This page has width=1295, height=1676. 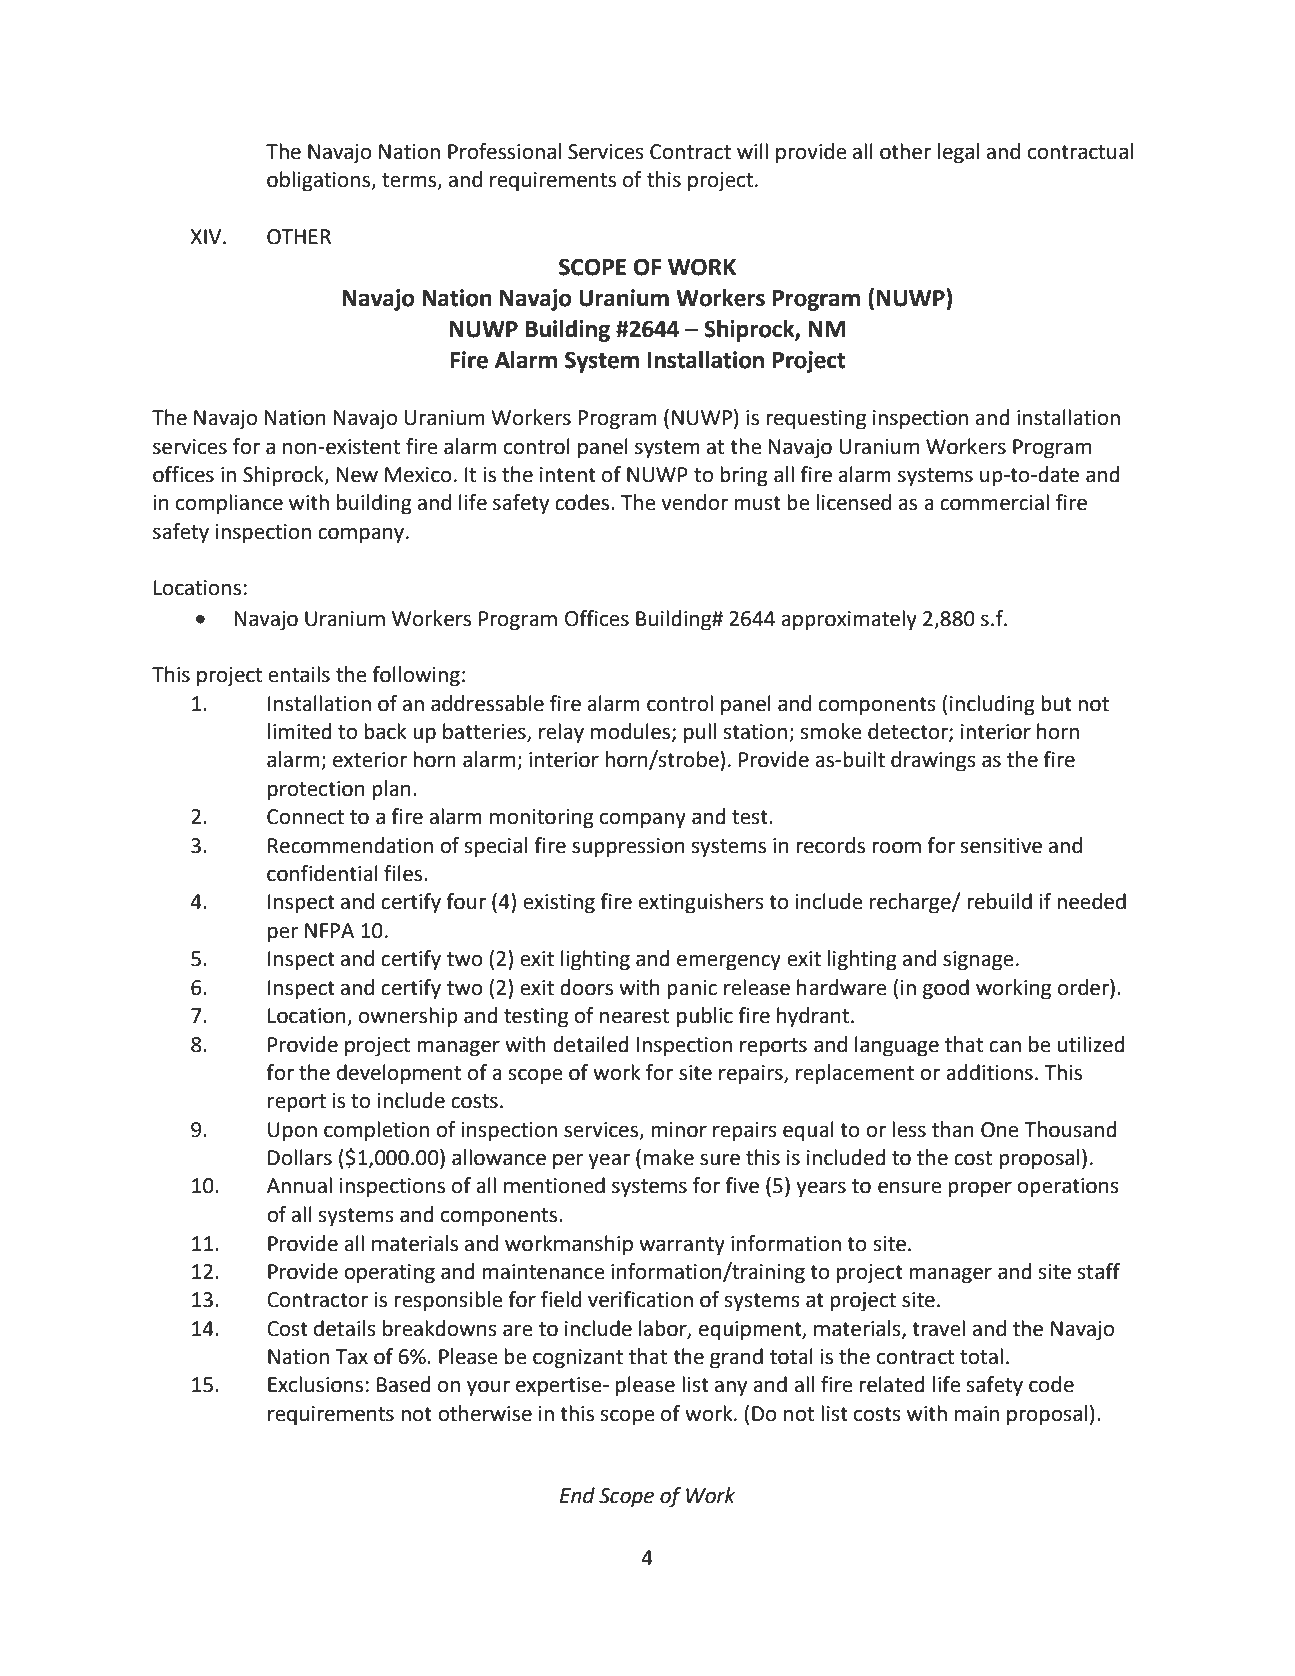 I want to click on vendor, so click(x=694, y=502).
